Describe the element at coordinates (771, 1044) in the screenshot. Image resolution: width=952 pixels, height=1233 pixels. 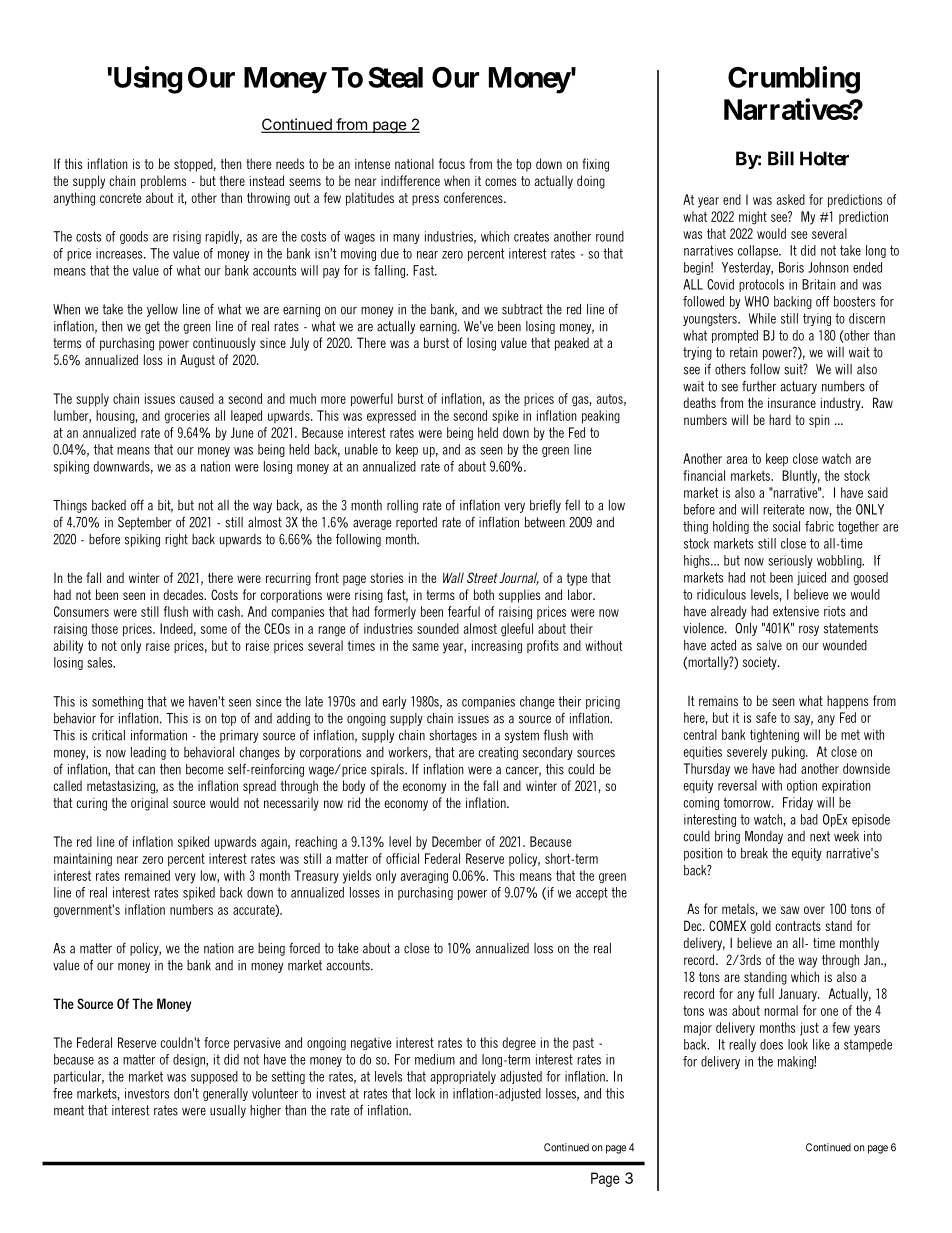
I see `does` at that location.
